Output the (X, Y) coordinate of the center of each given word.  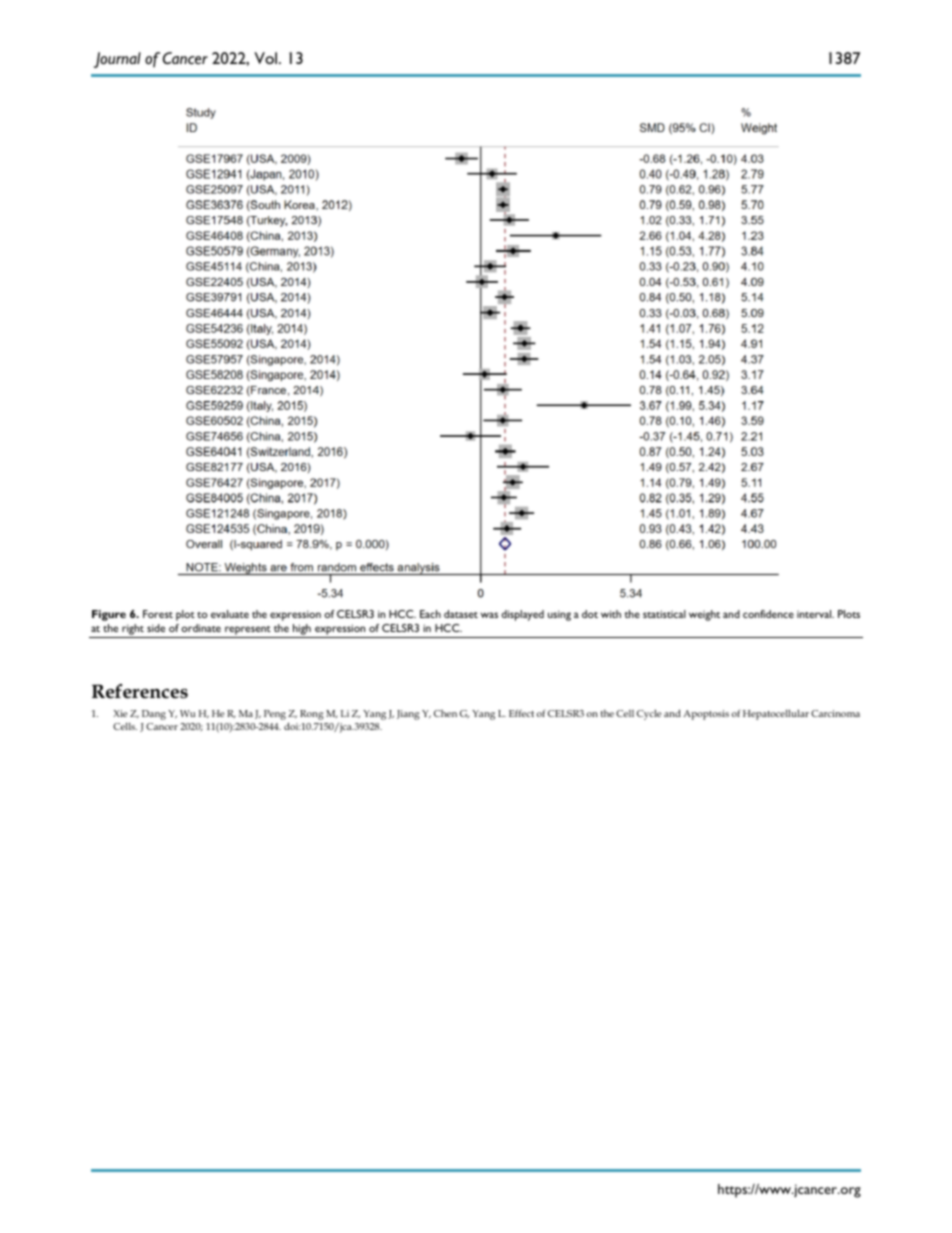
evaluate (230, 614)
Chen (445, 713)
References (140, 691)
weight (704, 615)
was (489, 615)
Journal (117, 60)
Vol (267, 58)
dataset (461, 614)
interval (815, 614)
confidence (768, 614)
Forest (158, 614)
